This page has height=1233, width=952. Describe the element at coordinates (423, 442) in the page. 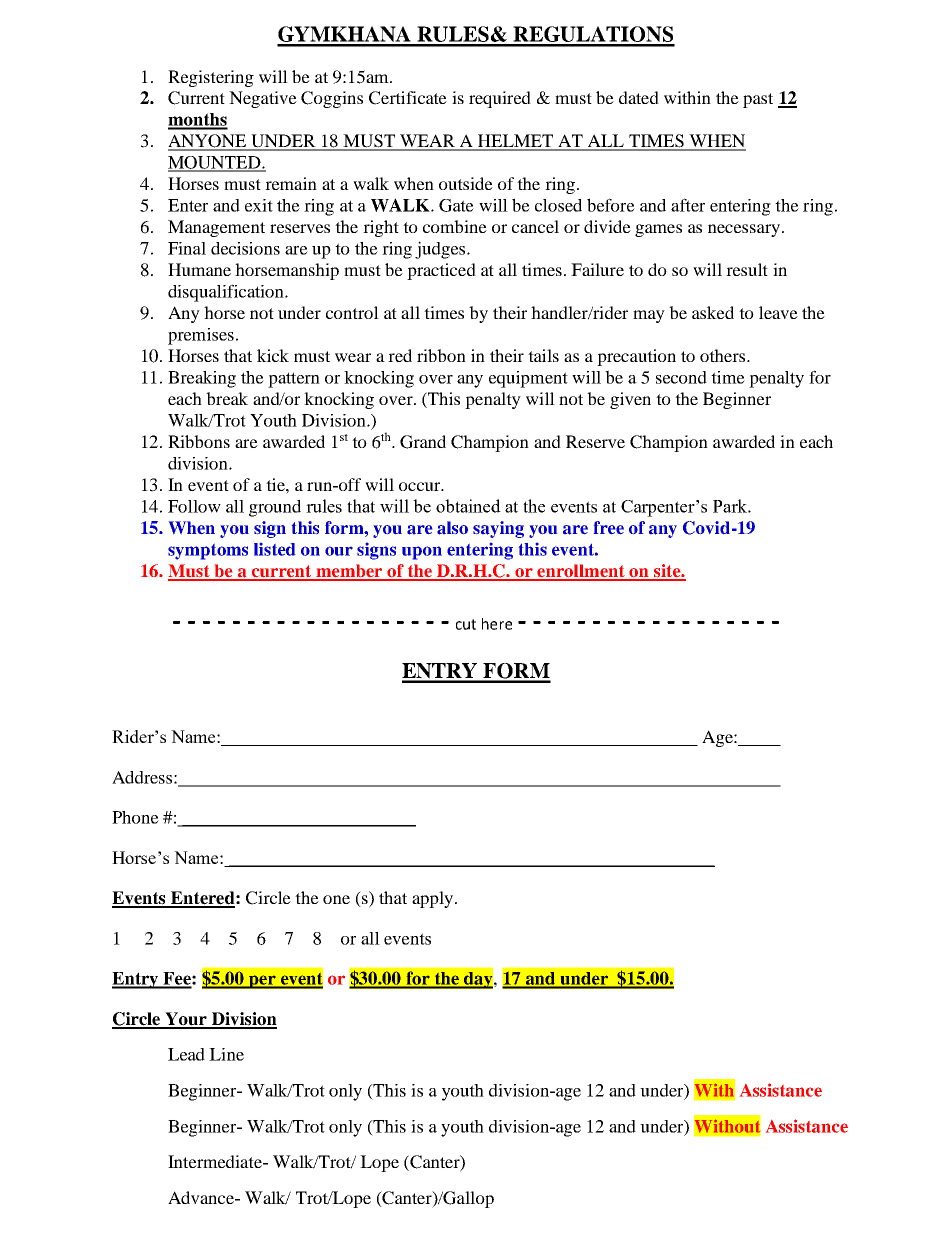

I see `Grand` at that location.
